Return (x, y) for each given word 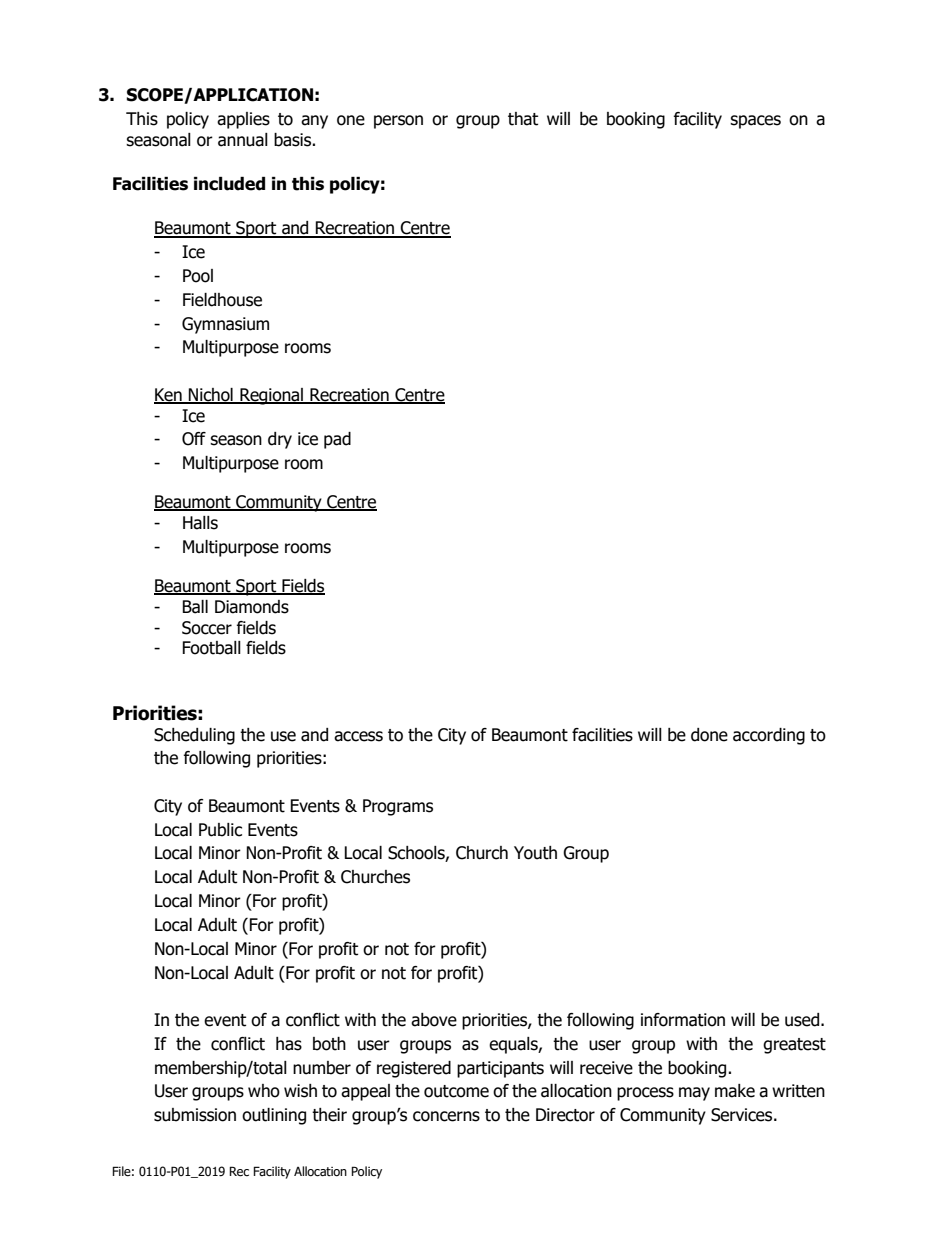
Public (220, 830)
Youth (535, 853)
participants (500, 1069)
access (358, 736)
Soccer (207, 628)
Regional (271, 396)
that (523, 119)
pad (337, 440)
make (735, 1091)
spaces (755, 122)
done (709, 735)
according (769, 736)
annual (243, 140)
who (264, 1091)
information (683, 1020)
